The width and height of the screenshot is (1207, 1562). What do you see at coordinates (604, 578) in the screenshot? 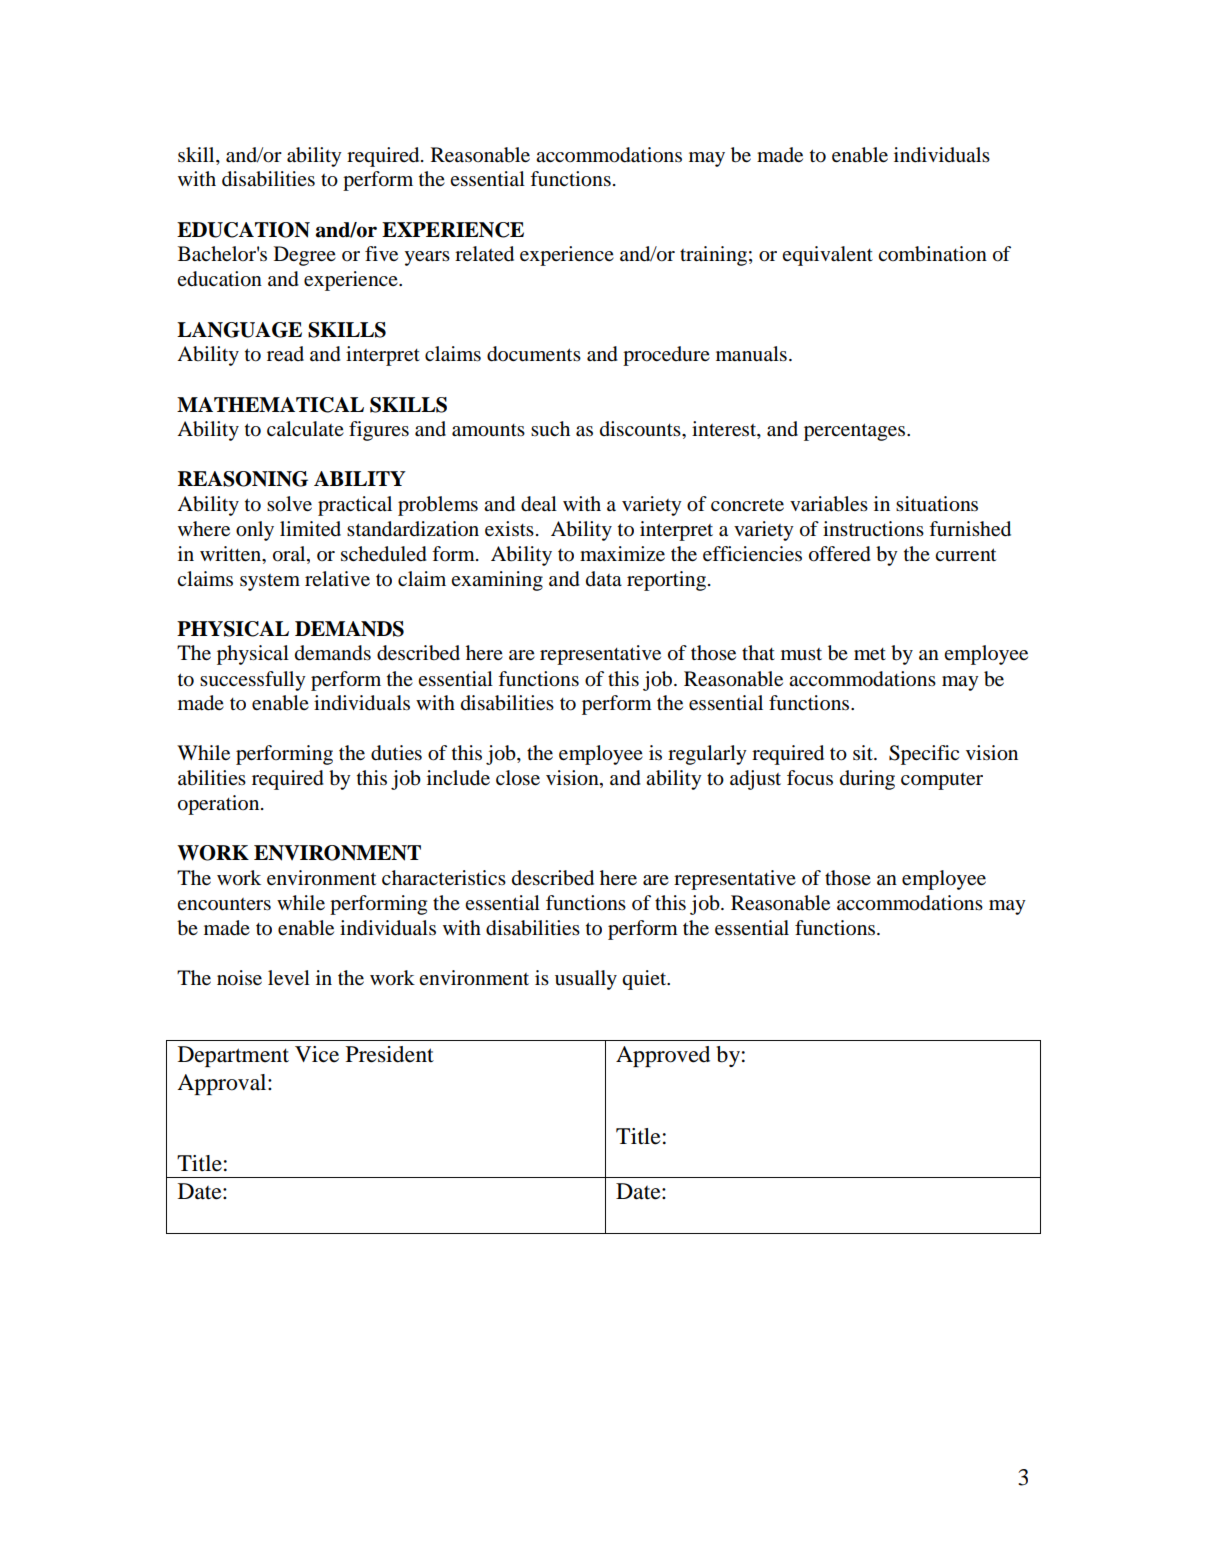
I see `data` at bounding box center [604, 578].
